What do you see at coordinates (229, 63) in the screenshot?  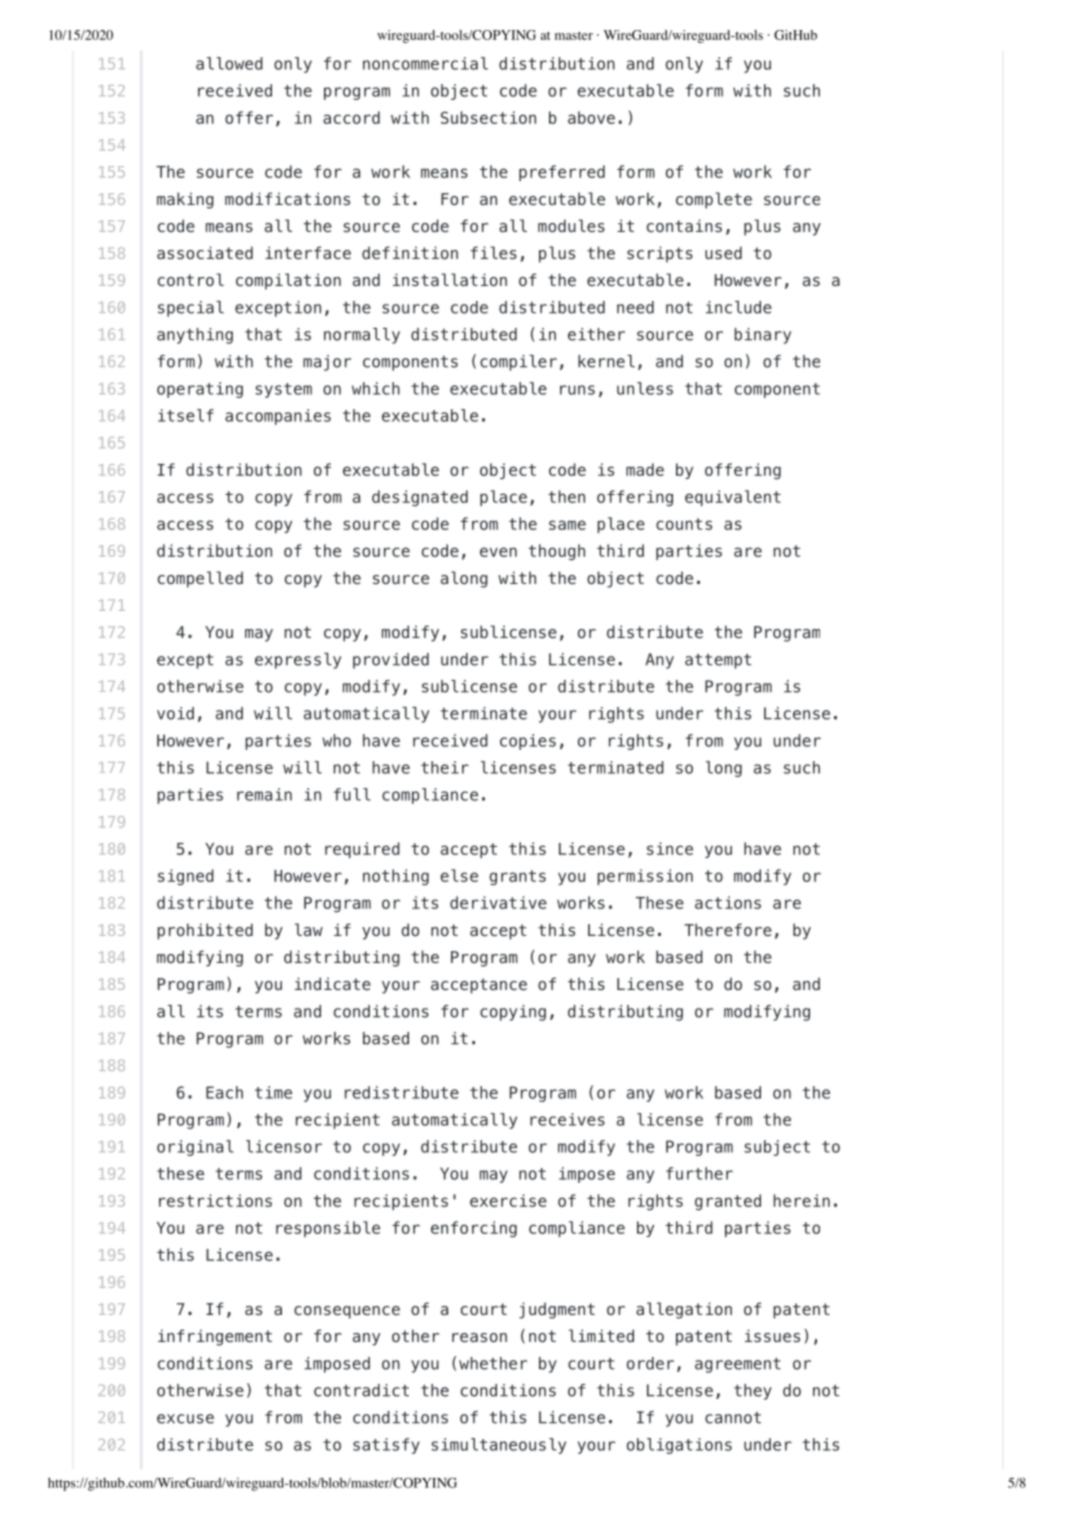 I see `allowed` at bounding box center [229, 63].
